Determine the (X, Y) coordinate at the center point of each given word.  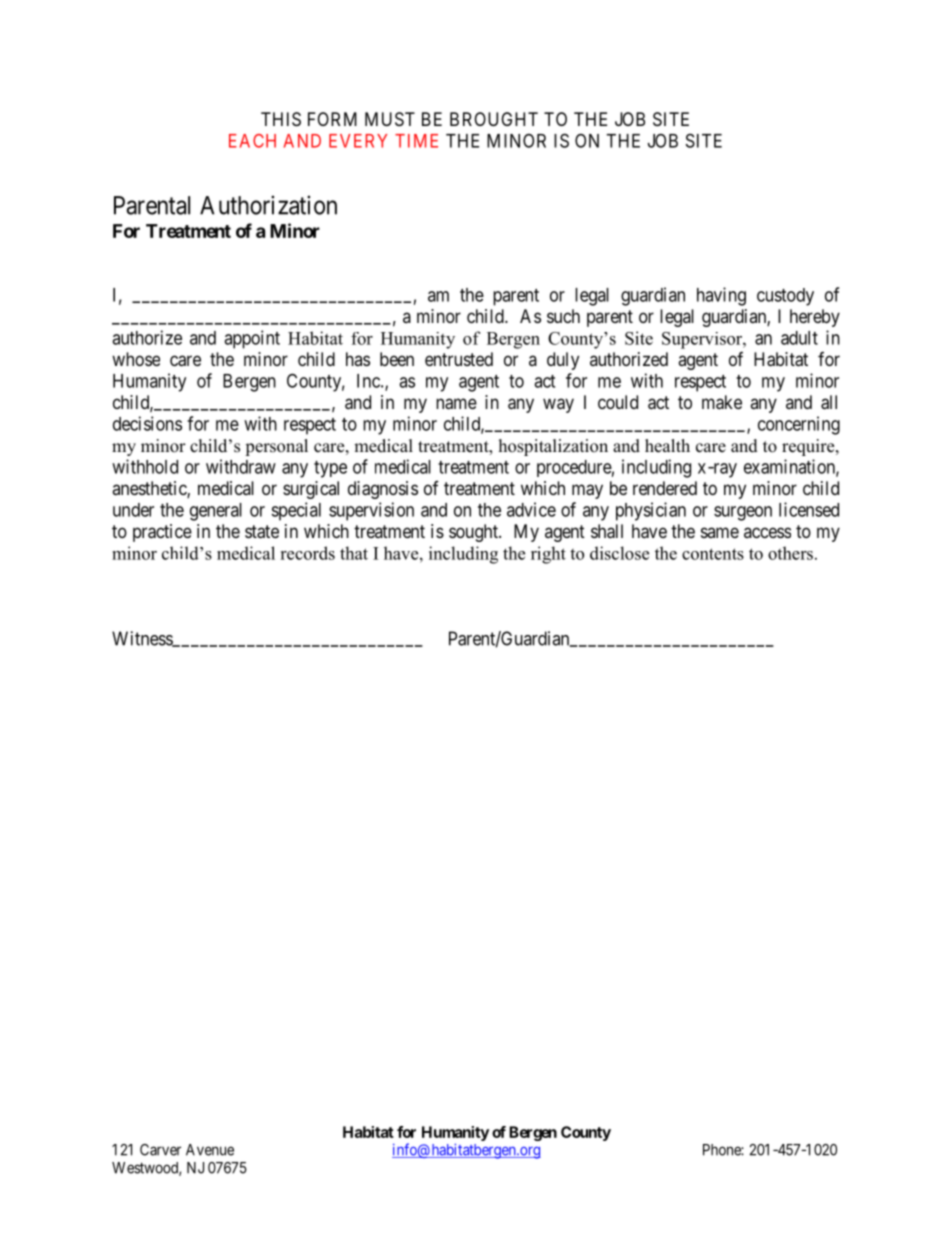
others (790, 553)
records (307, 553)
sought (474, 533)
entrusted (459, 359)
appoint (252, 339)
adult (799, 338)
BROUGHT (494, 119)
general (216, 512)
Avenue (210, 1150)
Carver (160, 1150)
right (548, 555)
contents (713, 554)
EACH (252, 141)
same (720, 532)
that (354, 553)
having (721, 296)
